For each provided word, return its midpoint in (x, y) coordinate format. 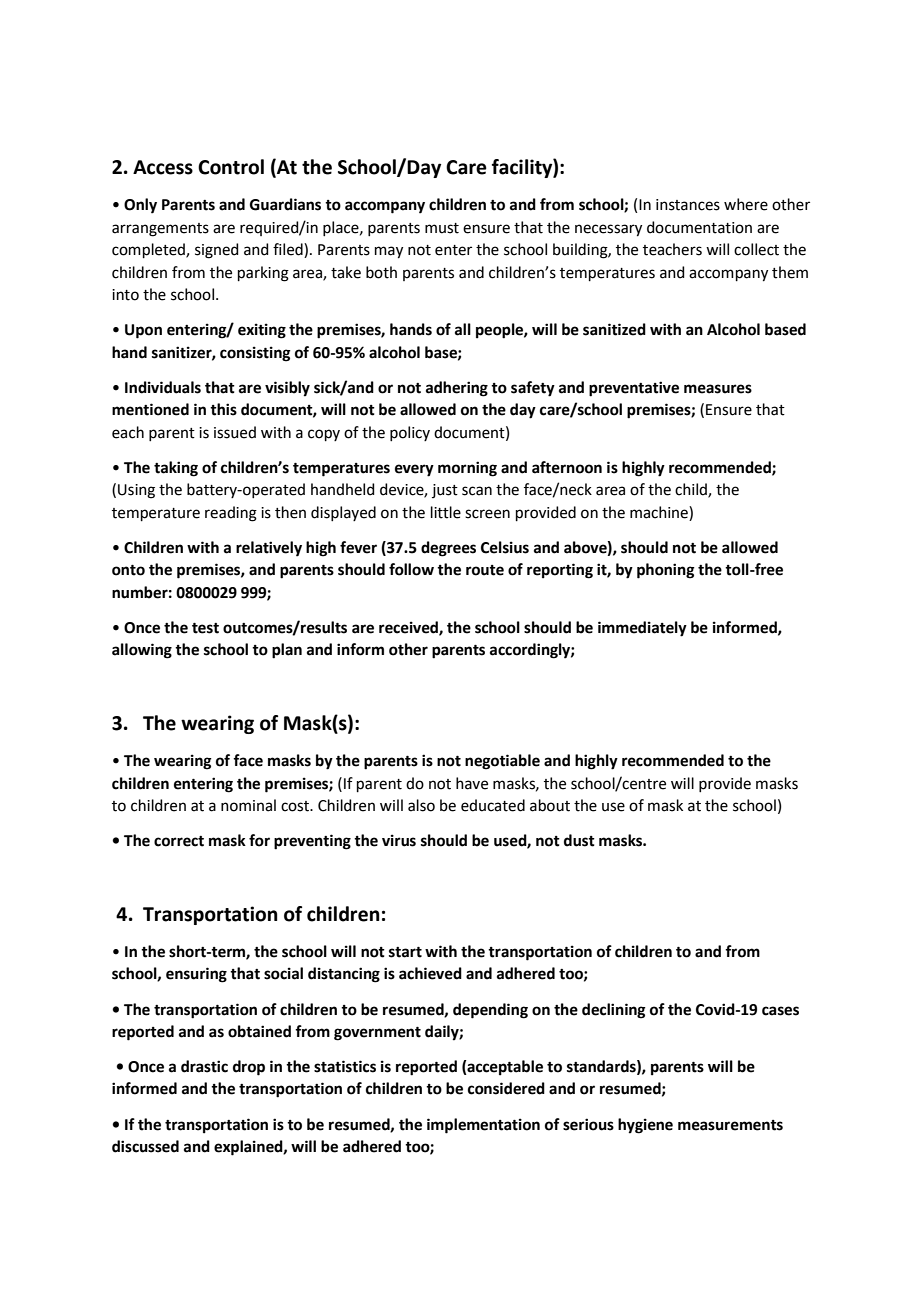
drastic (204, 1066)
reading (231, 514)
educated (493, 805)
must (442, 228)
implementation (483, 1126)
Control (231, 167)
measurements (730, 1125)
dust (579, 840)
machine (660, 512)
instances (688, 205)
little (446, 512)
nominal (248, 805)
